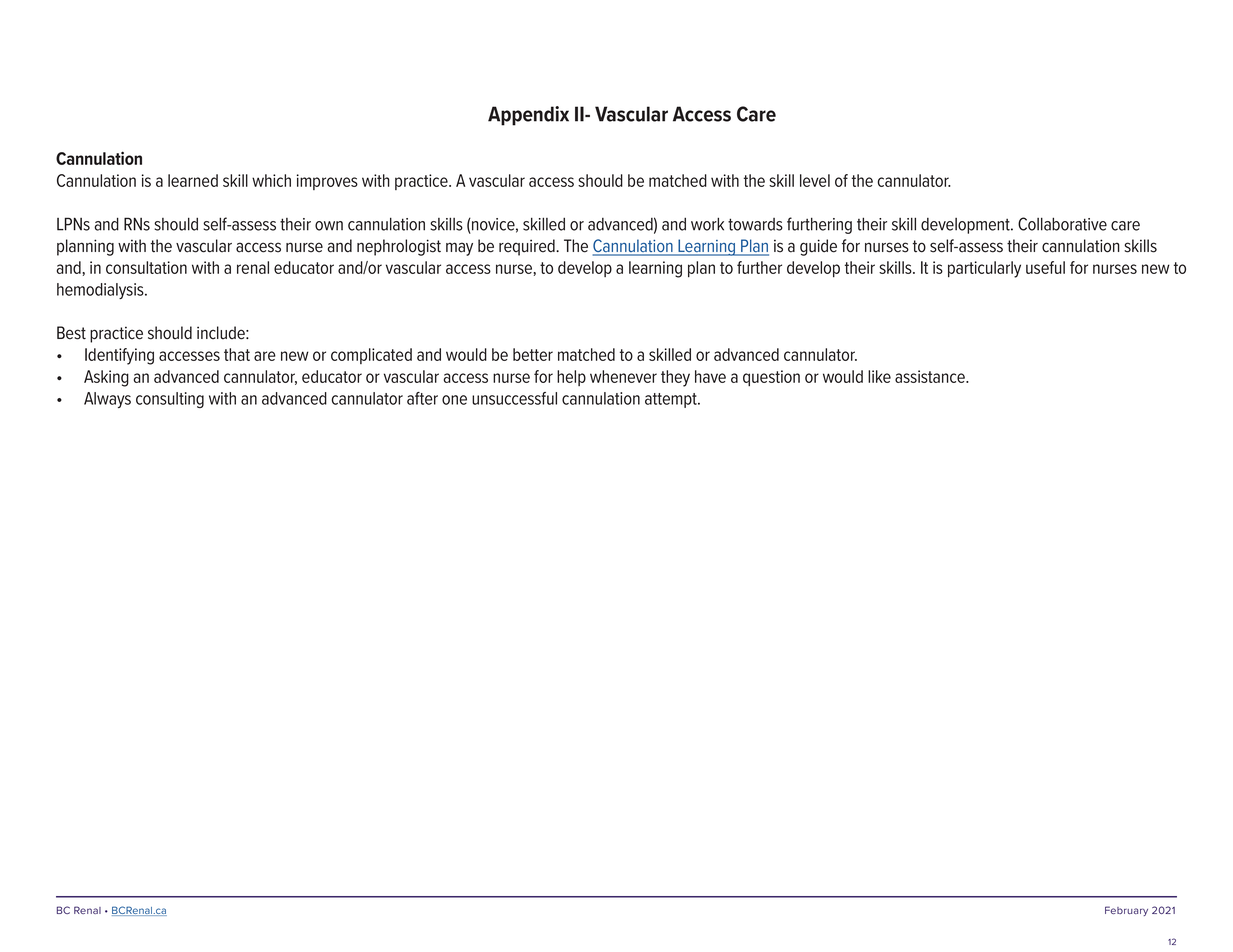 This screenshot has height=952, width=1233. I want to click on learned, so click(193, 180).
